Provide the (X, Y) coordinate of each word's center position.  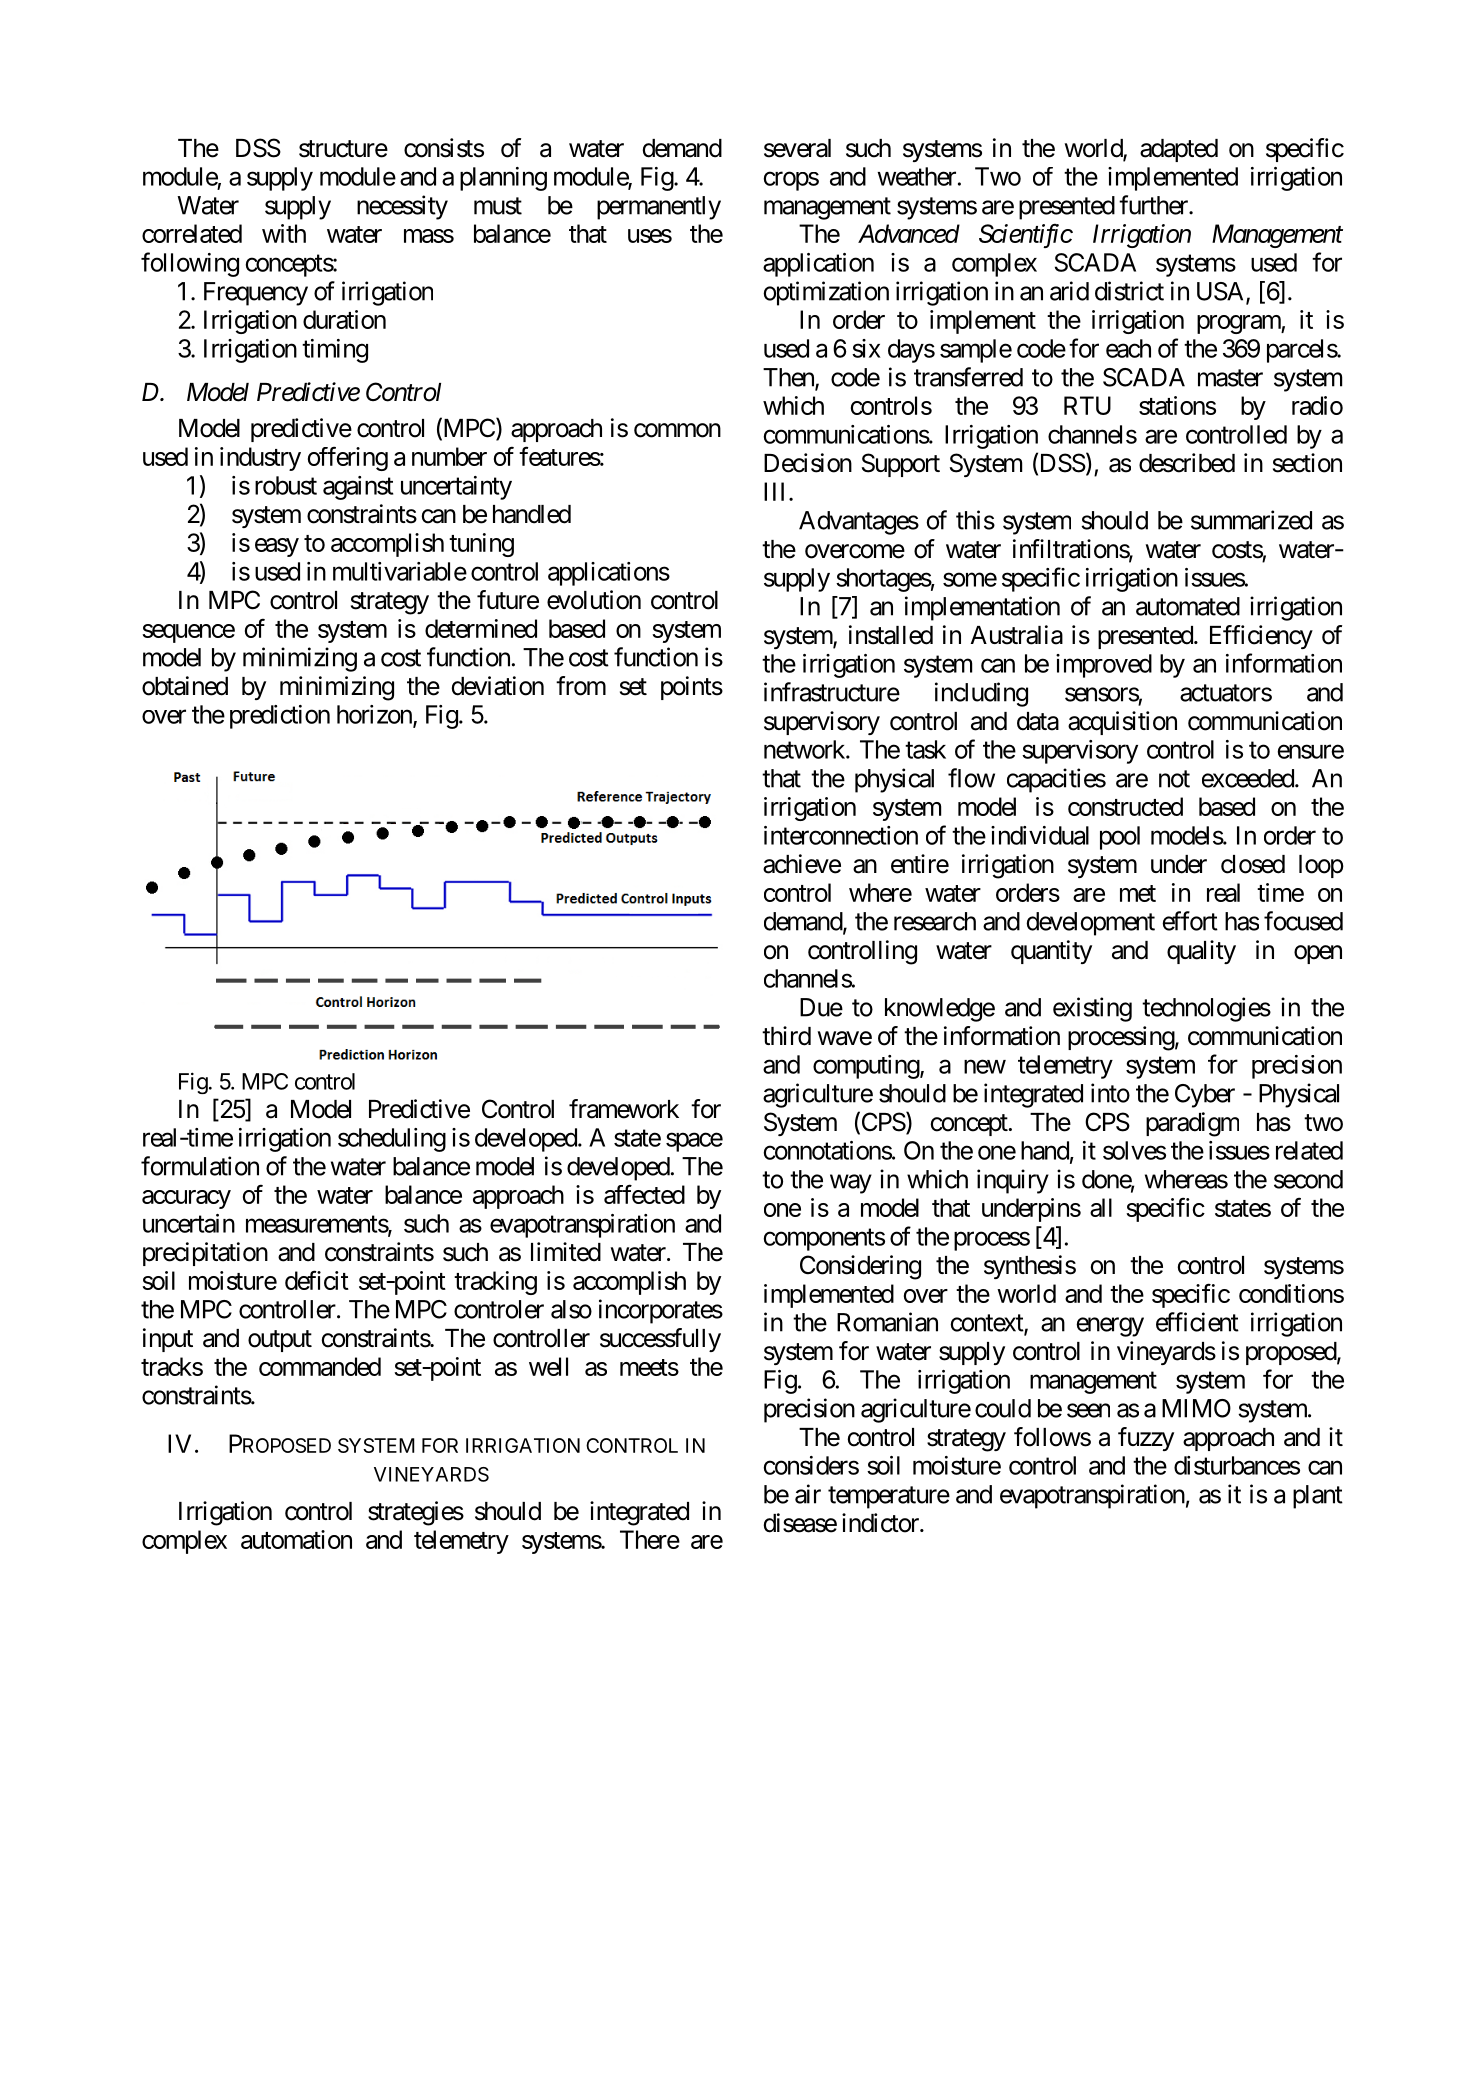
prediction (280, 717)
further (1154, 205)
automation (296, 1539)
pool (1120, 838)
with (284, 233)
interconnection (841, 835)
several (797, 148)
